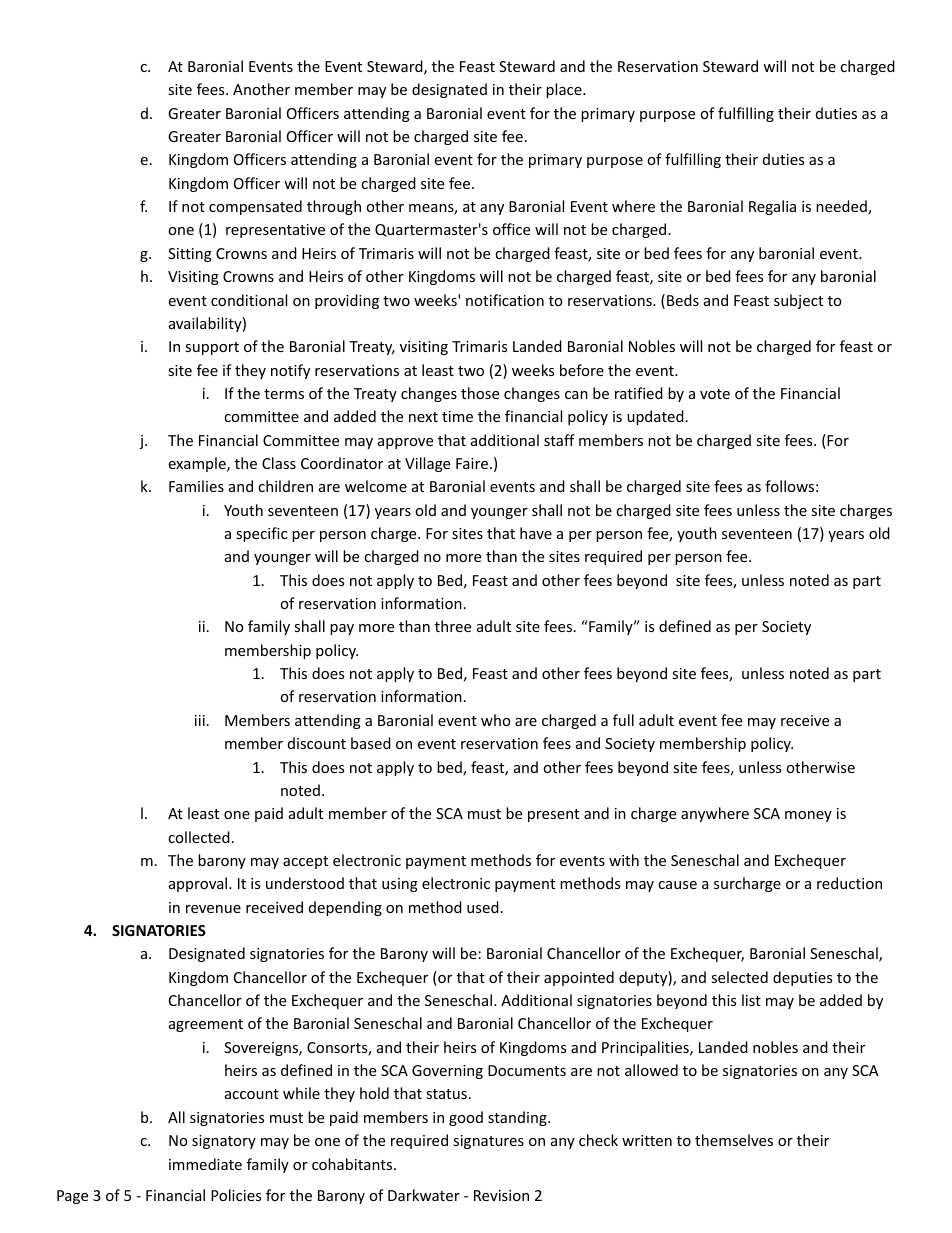 This page has height=1233, width=952. What do you see at coordinates (715, 394) in the page?
I see `vote` at bounding box center [715, 394].
